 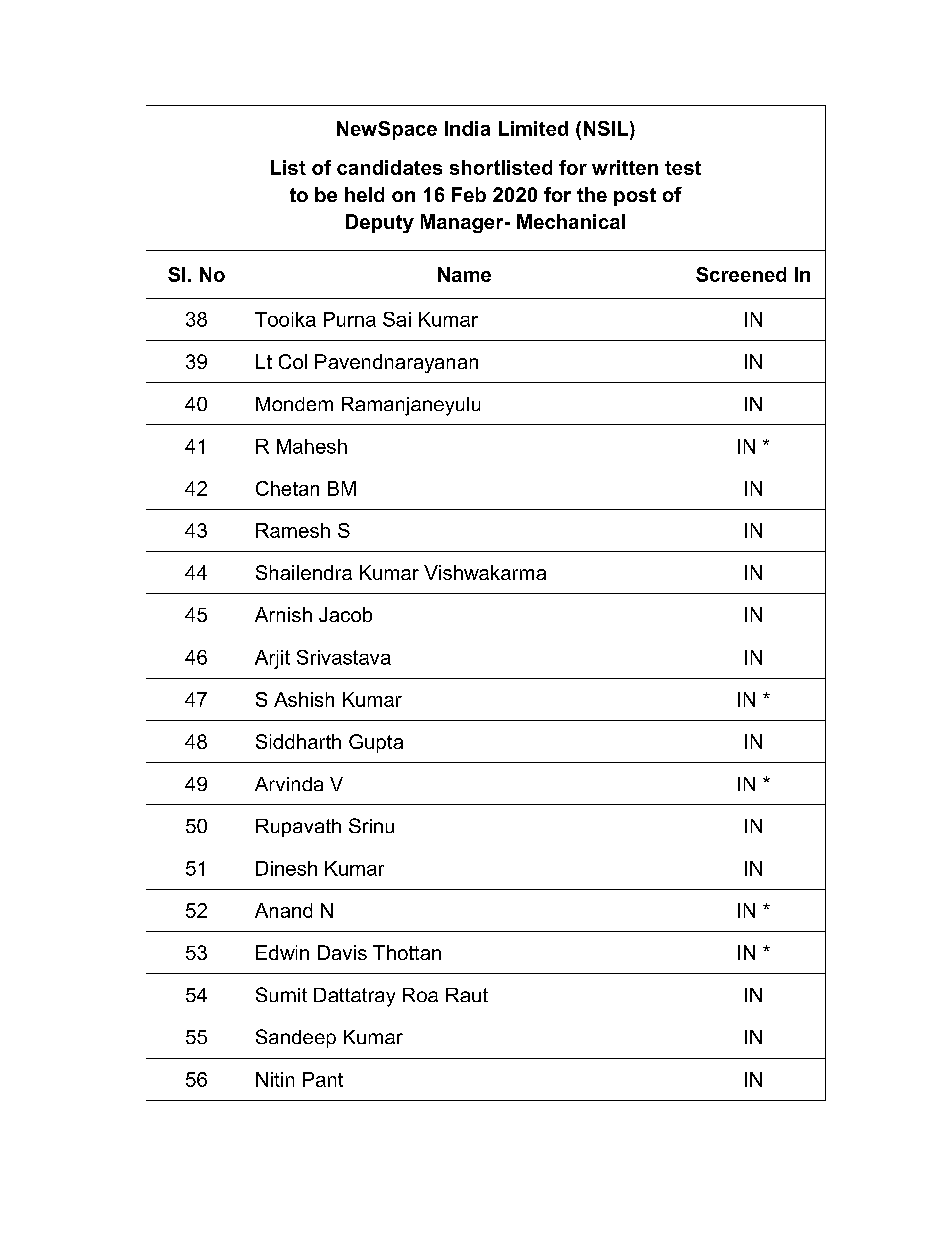 What do you see at coordinates (533, 128) in the image?
I see `Limited` at bounding box center [533, 128].
